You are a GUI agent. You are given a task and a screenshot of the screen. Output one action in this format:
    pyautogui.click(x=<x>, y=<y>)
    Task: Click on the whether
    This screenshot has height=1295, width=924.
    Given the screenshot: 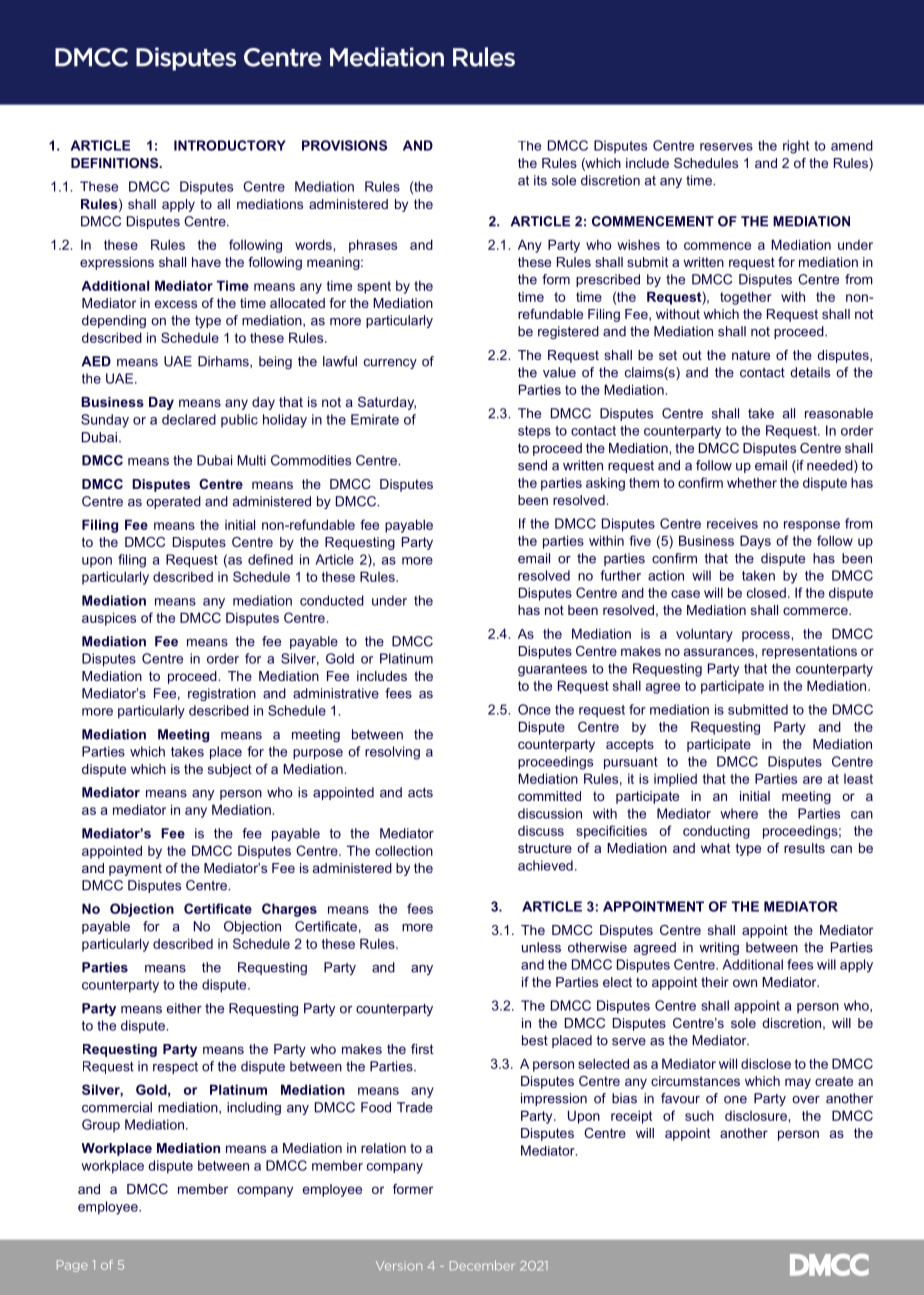 What is the action you would take?
    pyautogui.click(x=752, y=482)
